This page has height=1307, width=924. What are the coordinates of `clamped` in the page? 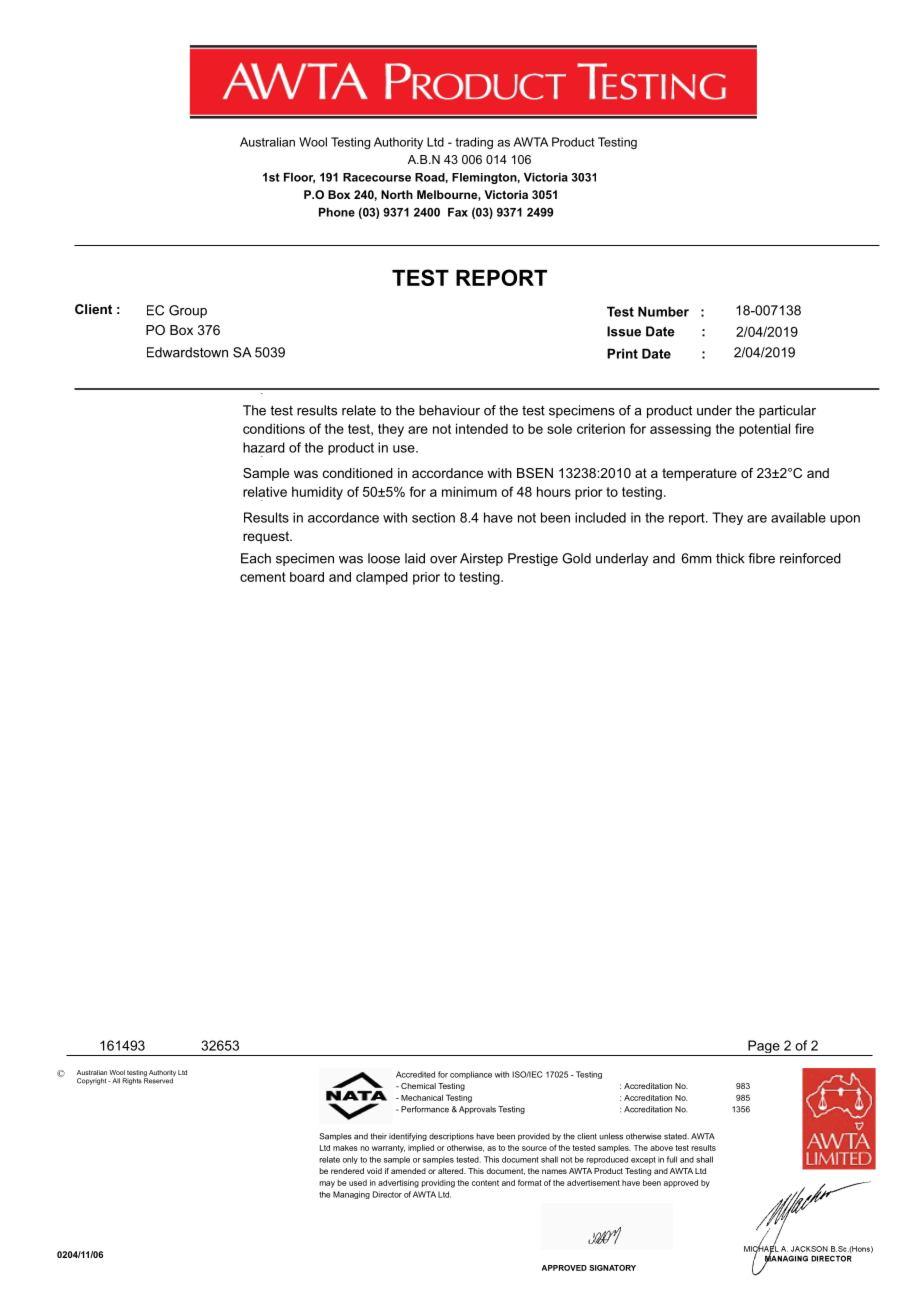 It's located at (382, 578).
